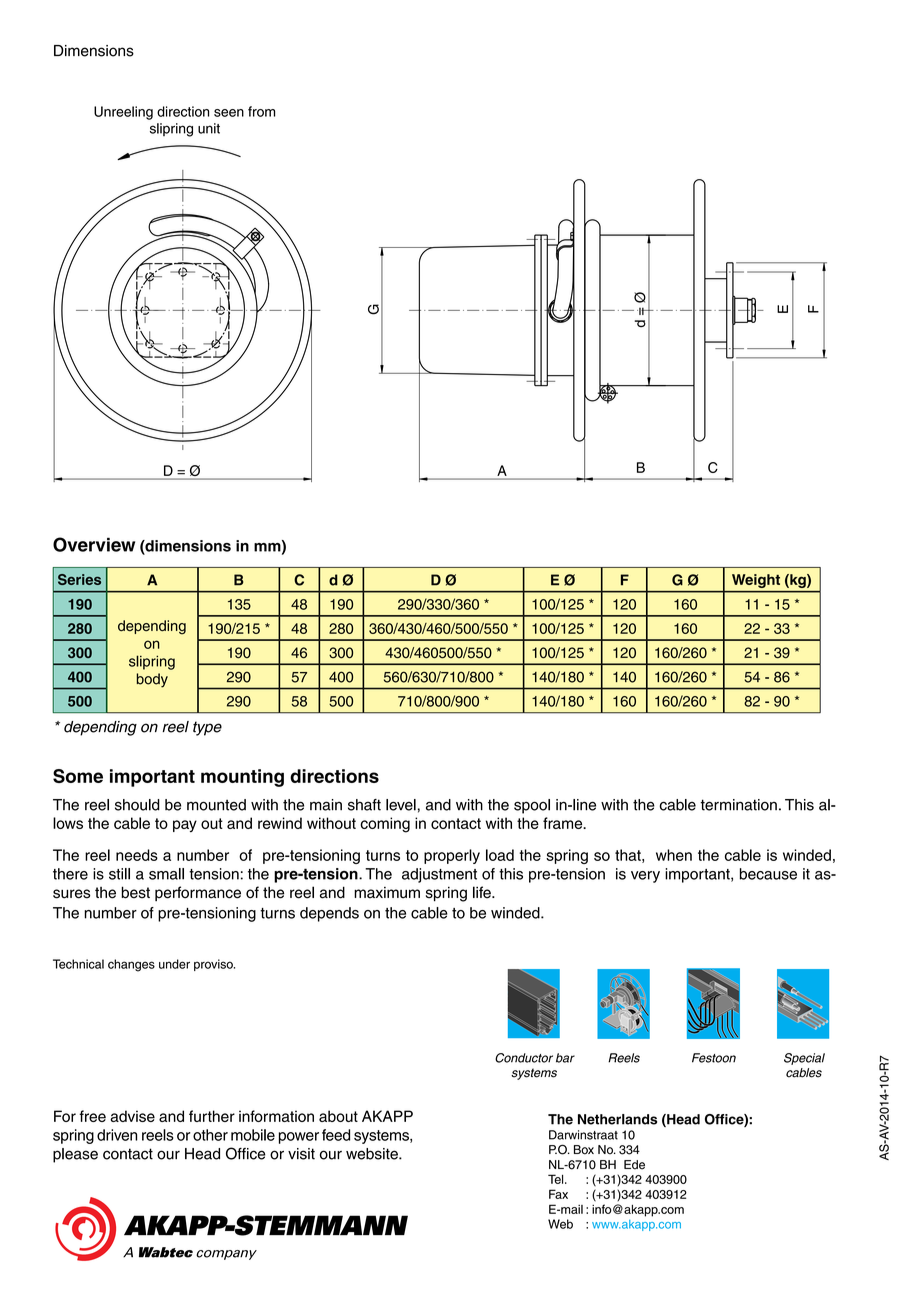  Describe the element at coordinates (152, 680) in the screenshot. I see `body` at that location.
